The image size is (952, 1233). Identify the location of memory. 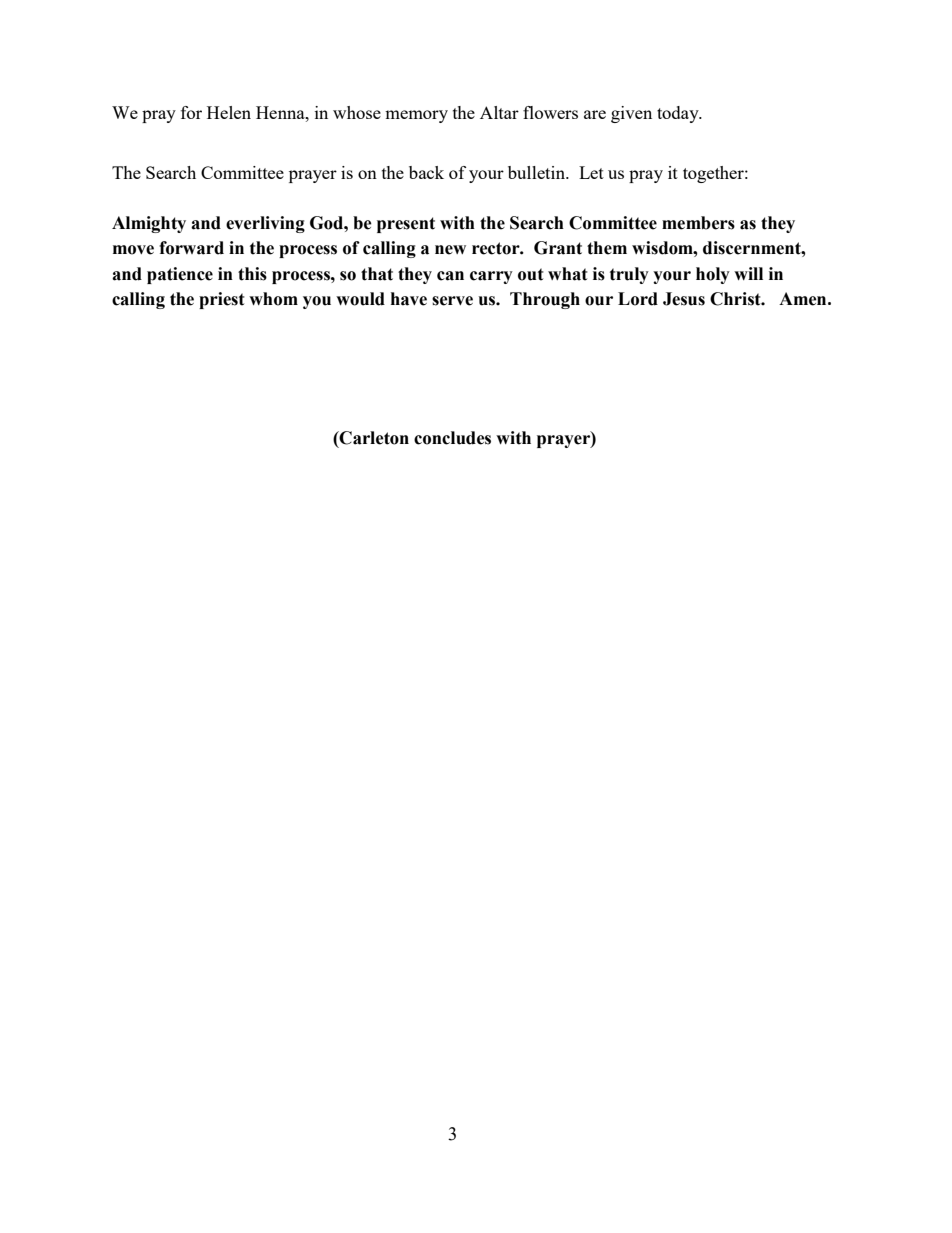
(416, 116).
